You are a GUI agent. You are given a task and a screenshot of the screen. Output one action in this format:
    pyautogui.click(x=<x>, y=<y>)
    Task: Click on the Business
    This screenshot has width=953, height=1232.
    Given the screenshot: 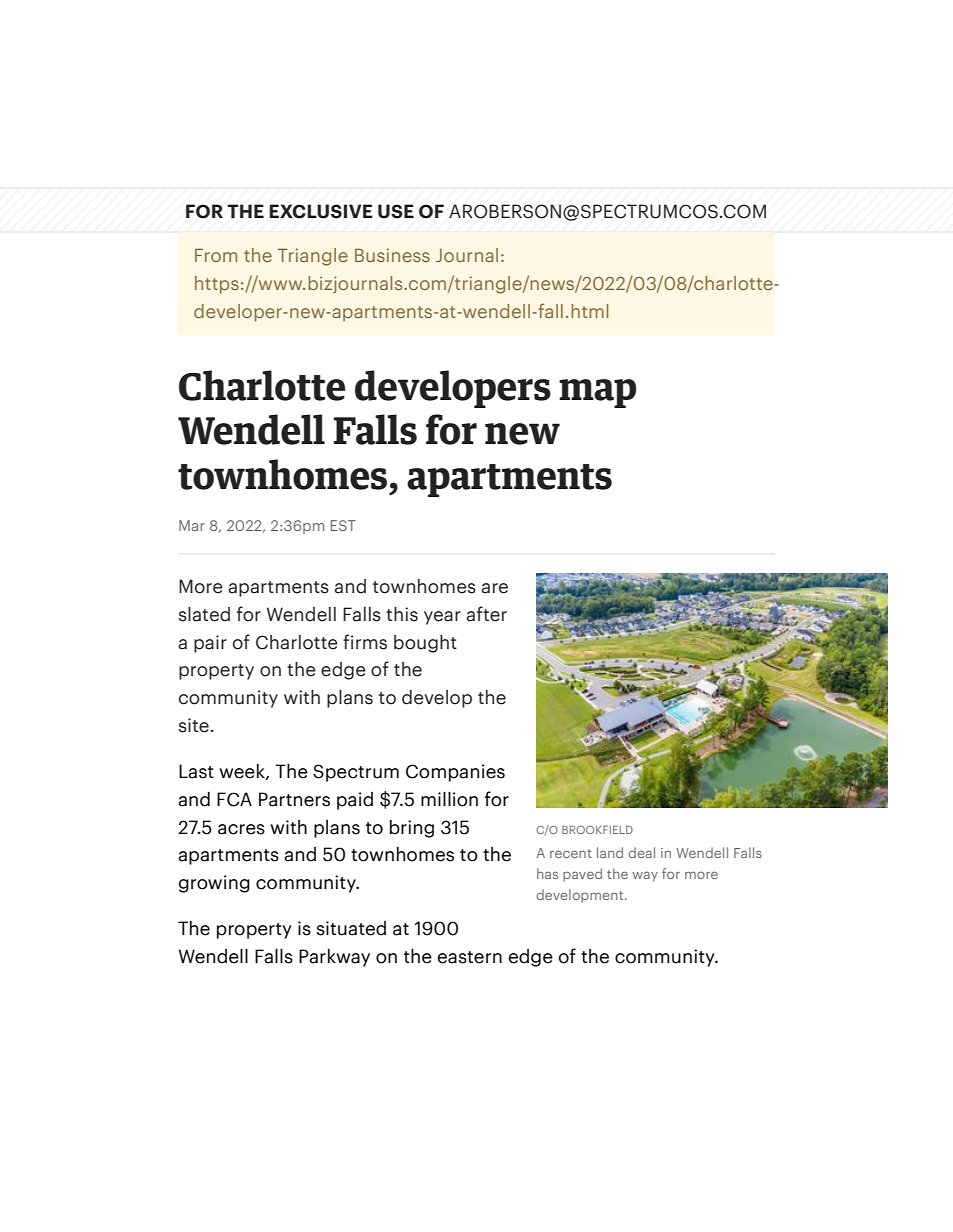 What is the action you would take?
    pyautogui.click(x=392, y=255)
